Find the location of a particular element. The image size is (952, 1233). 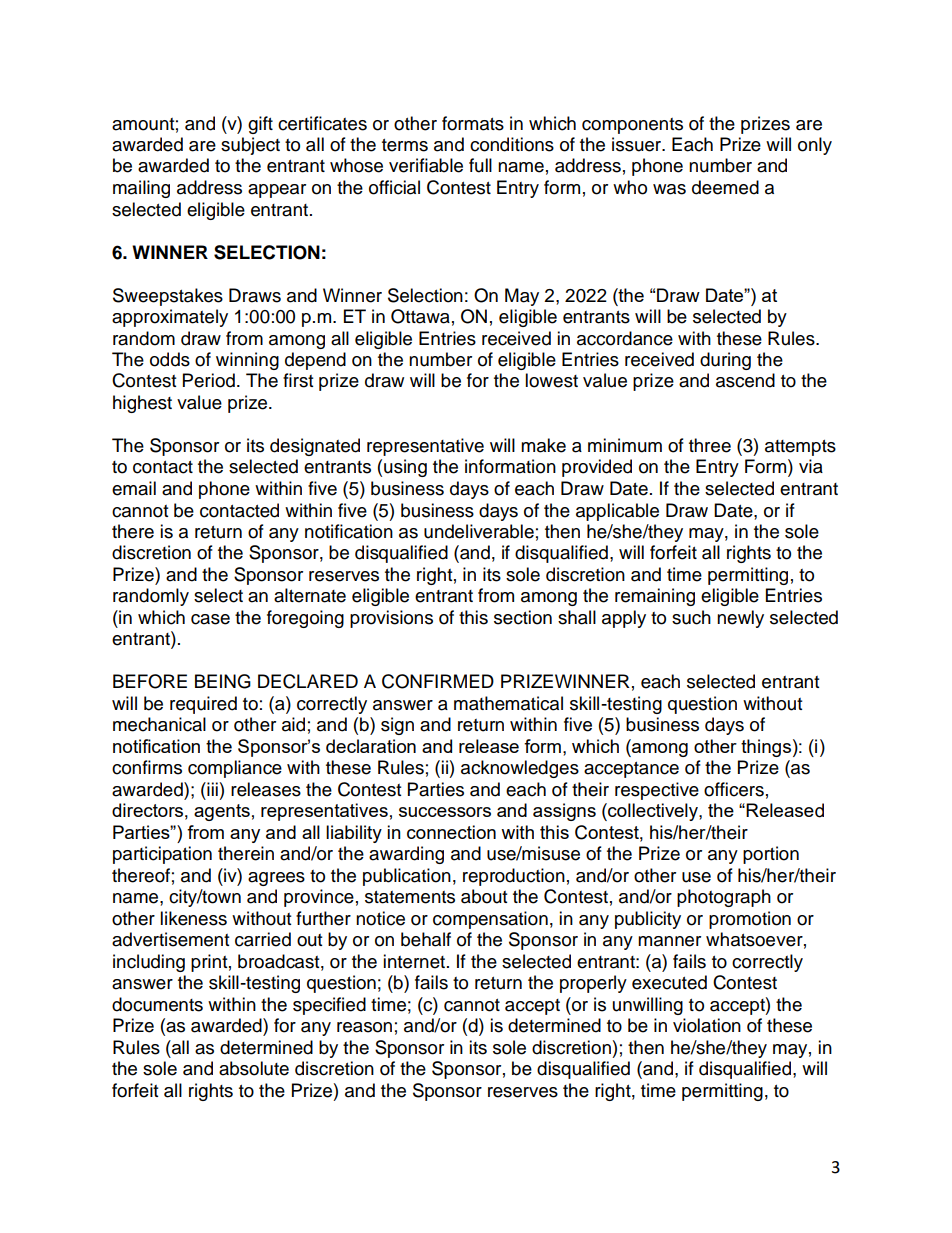

violation is located at coordinates (707, 1025).
